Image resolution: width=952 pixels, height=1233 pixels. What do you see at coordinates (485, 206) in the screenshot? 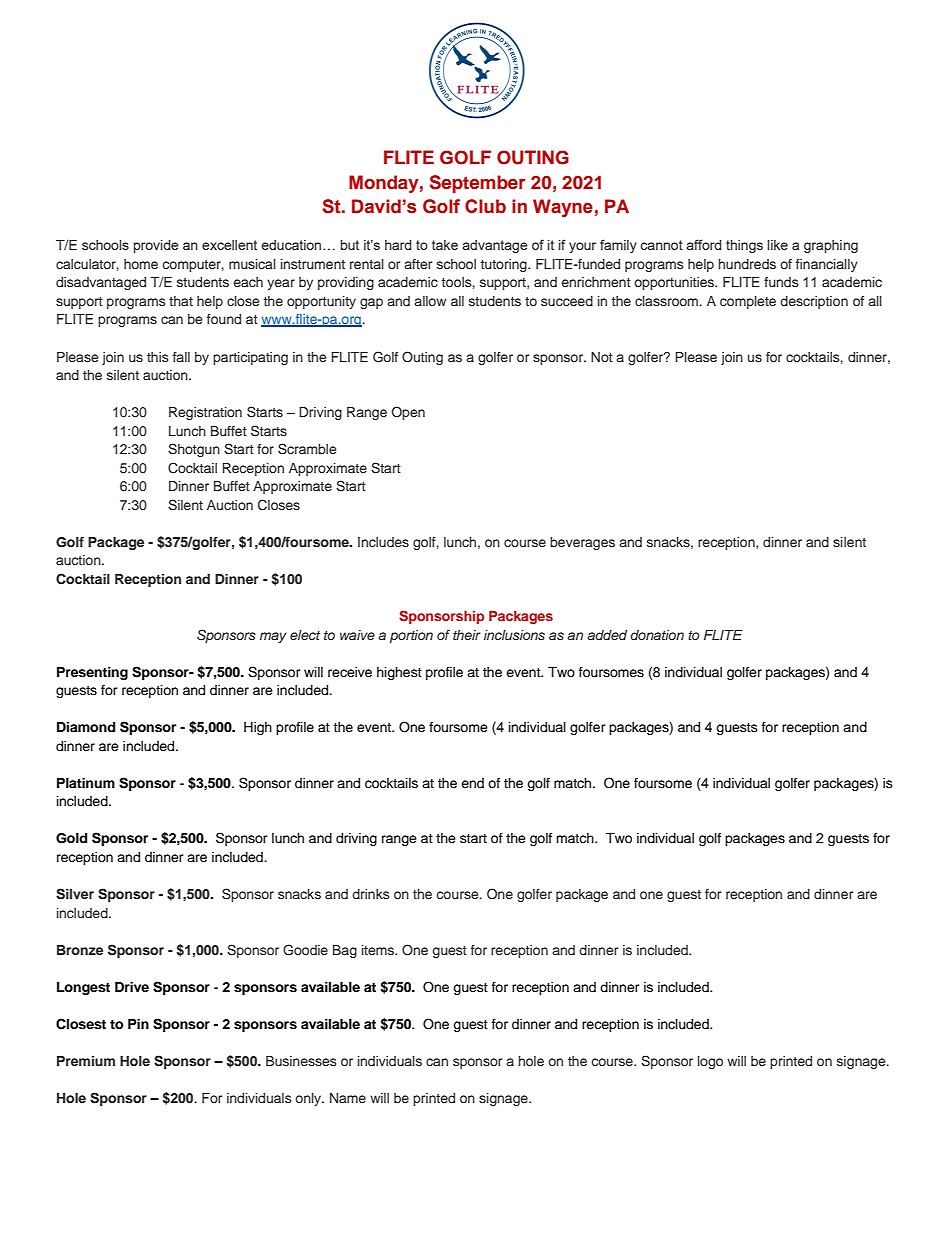
I see `Club` at bounding box center [485, 206].
